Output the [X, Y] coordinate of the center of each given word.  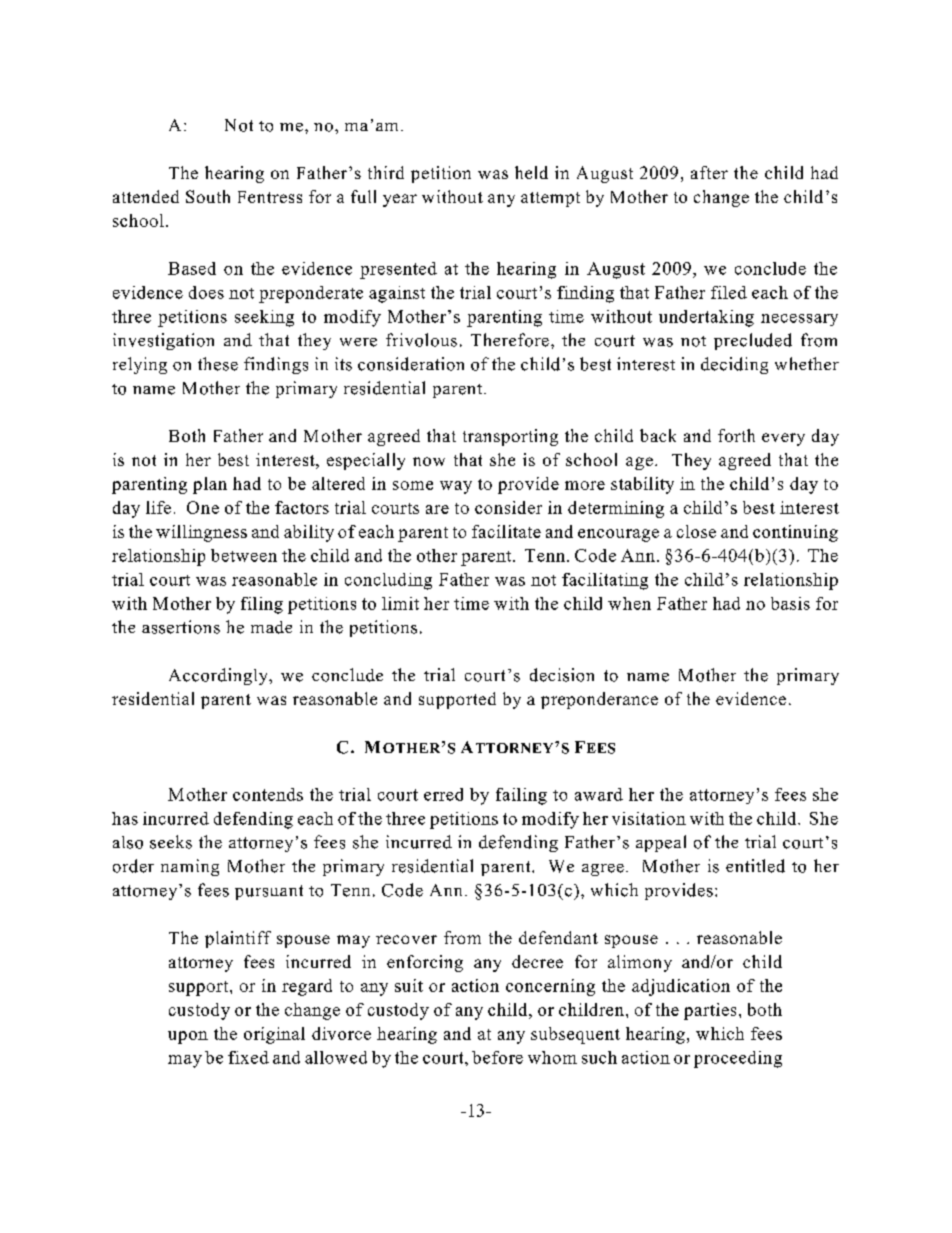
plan [210, 485]
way [456, 487]
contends [268, 794]
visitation [649, 818]
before [497, 1057]
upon [188, 1037]
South [208, 196]
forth [736, 435]
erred [443, 794]
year [400, 200]
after [709, 172]
